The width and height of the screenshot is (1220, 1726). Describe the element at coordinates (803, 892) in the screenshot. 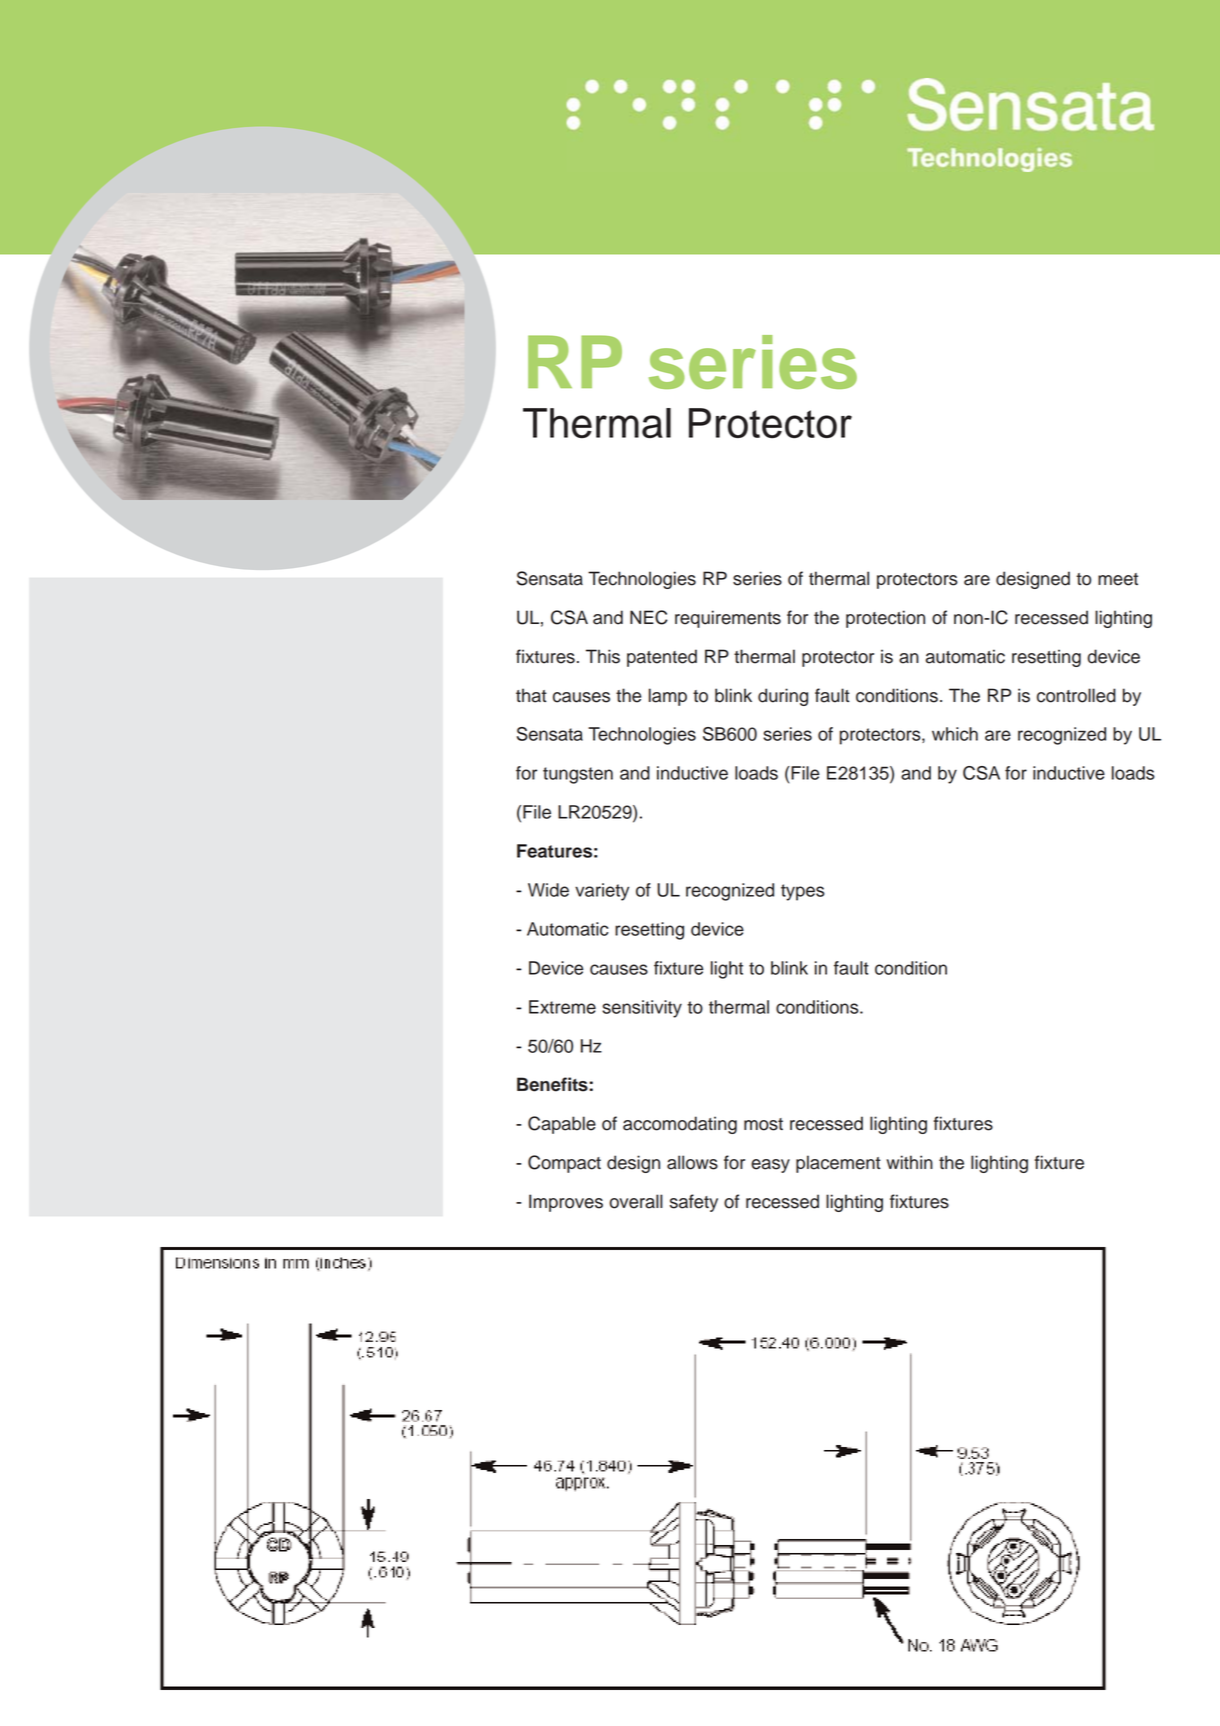

I see `types` at that location.
